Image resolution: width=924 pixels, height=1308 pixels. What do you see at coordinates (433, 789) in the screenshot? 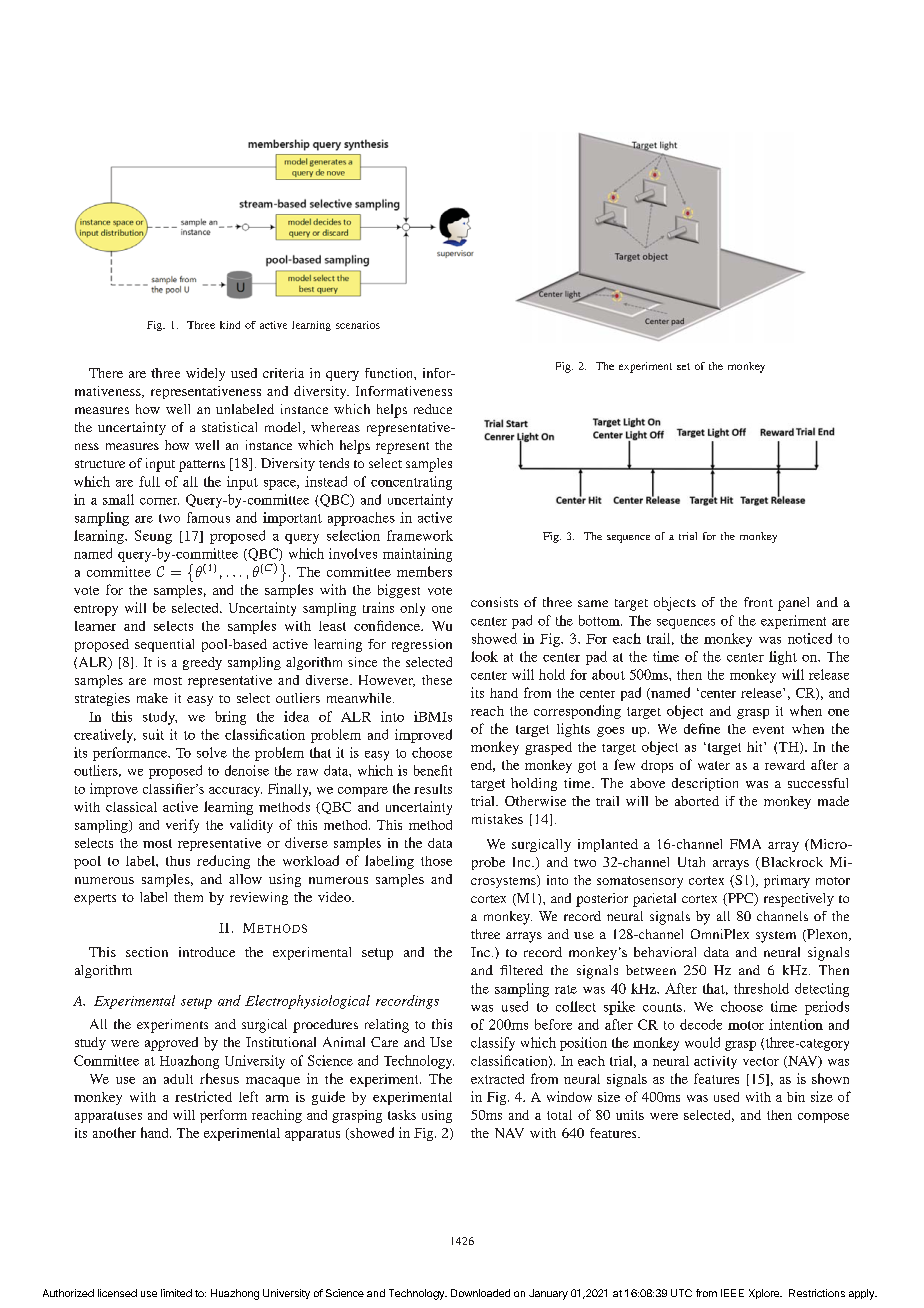
I see `results` at bounding box center [433, 789].
